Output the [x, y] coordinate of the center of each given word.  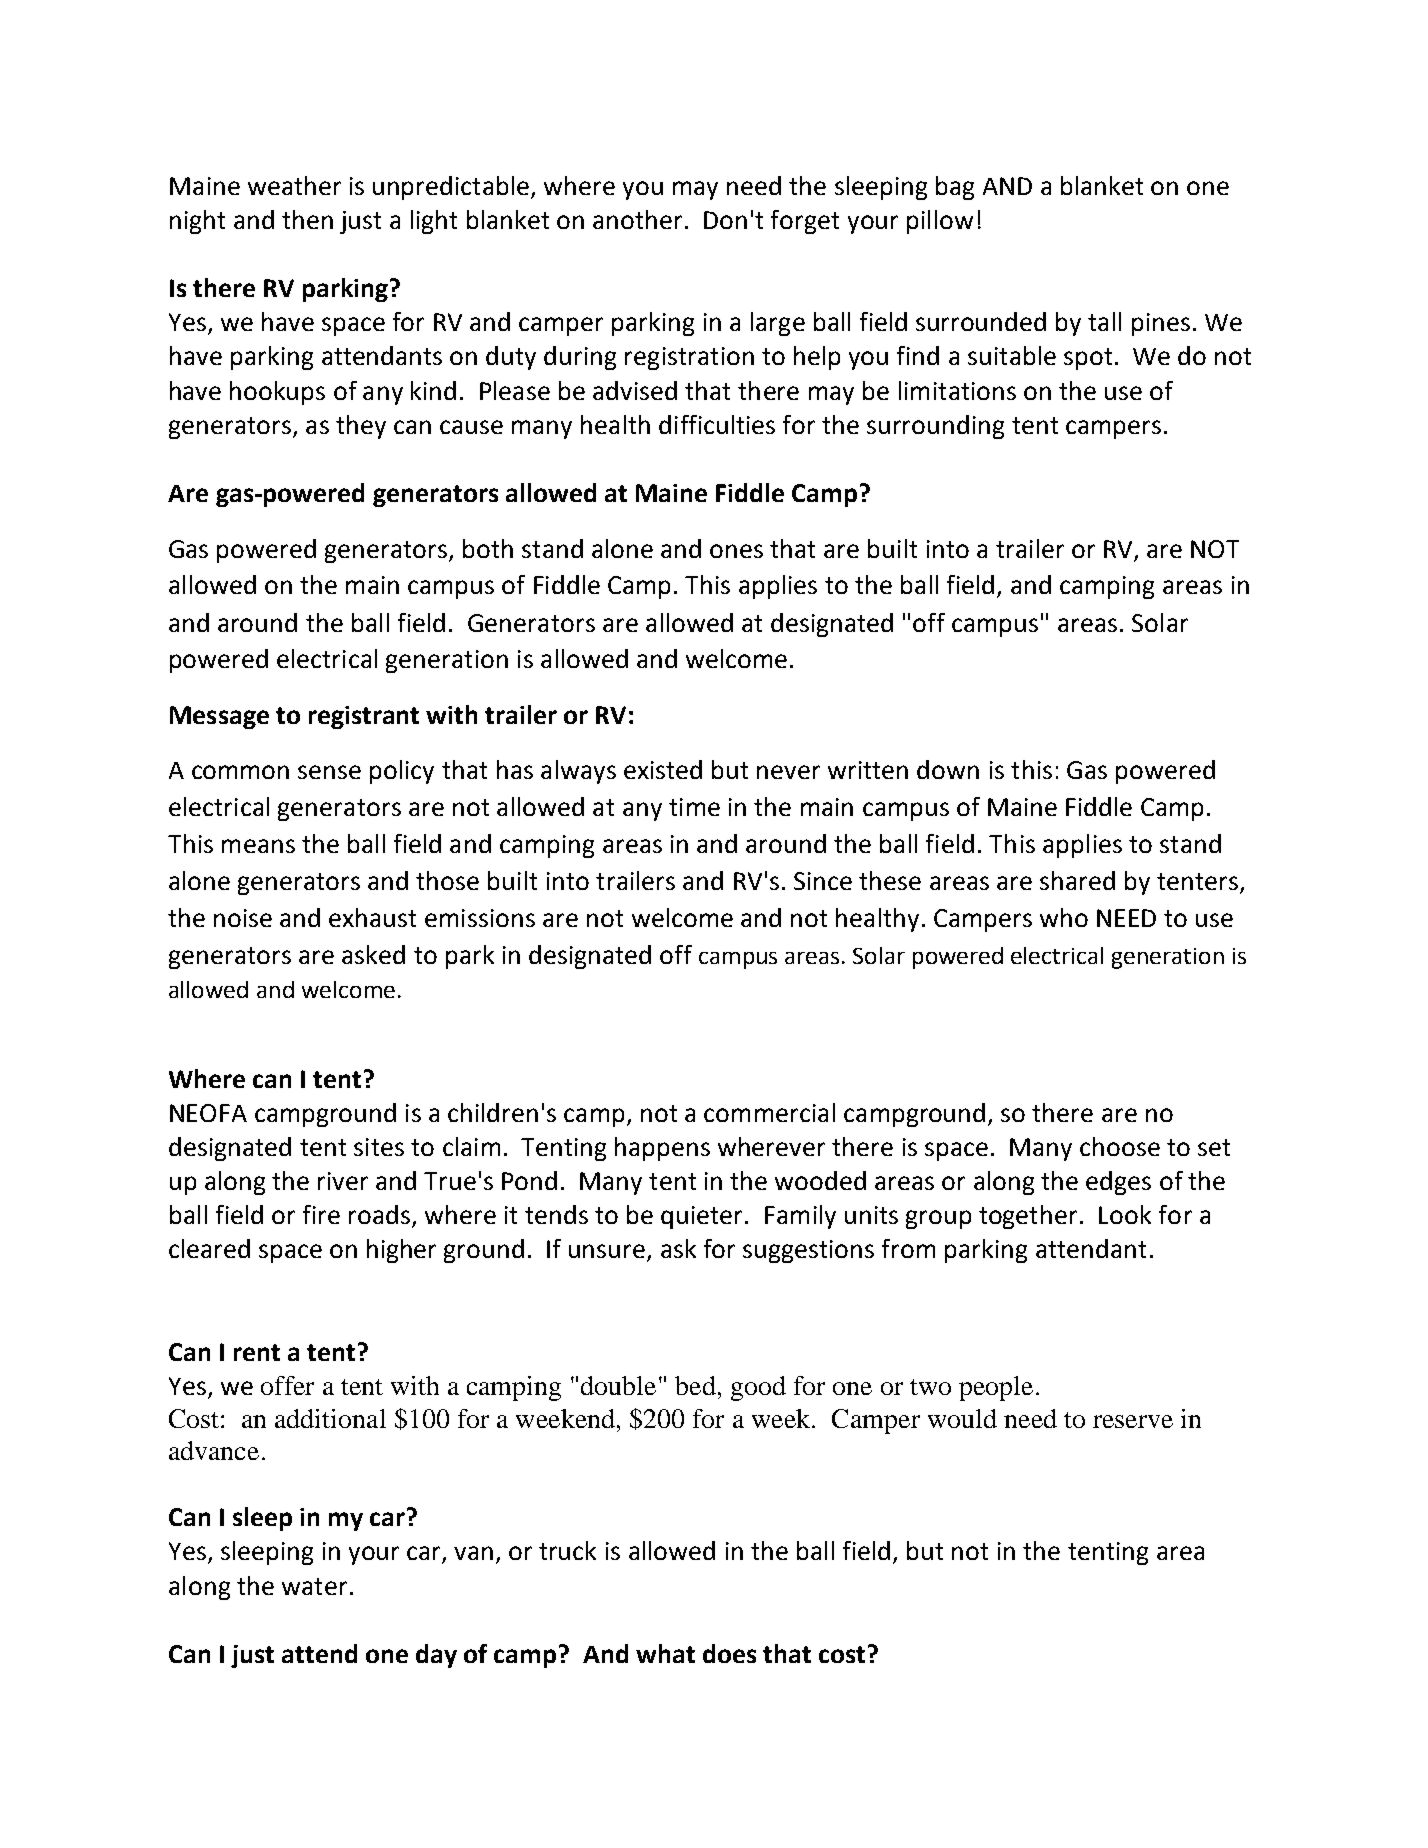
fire [321, 1214]
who [1064, 917]
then [307, 219]
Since [823, 881]
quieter [701, 1217]
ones [736, 551]
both [488, 548]
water [314, 1586]
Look [1125, 1214]
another [637, 219]
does [729, 1653]
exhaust [372, 917]
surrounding [935, 427]
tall [1104, 321]
